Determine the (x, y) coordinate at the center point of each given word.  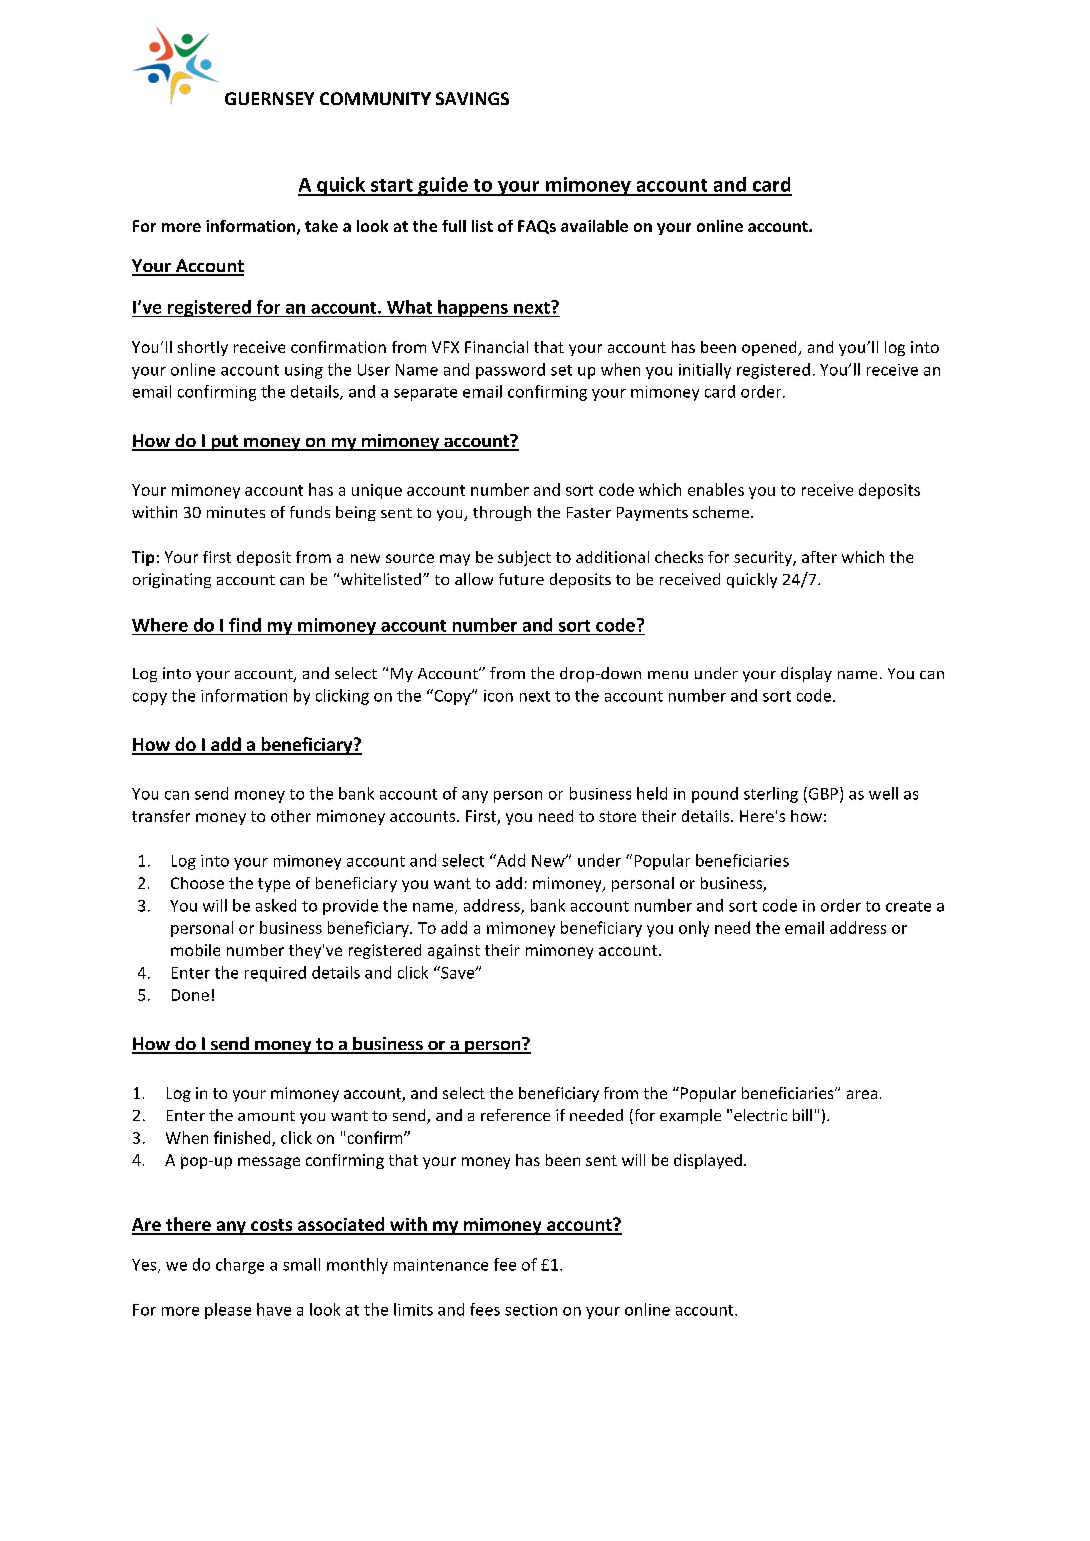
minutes (236, 512)
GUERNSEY (269, 98)
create (908, 906)
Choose (197, 883)
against (454, 951)
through (502, 513)
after (819, 557)
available (594, 226)
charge (240, 1266)
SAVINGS (472, 98)
